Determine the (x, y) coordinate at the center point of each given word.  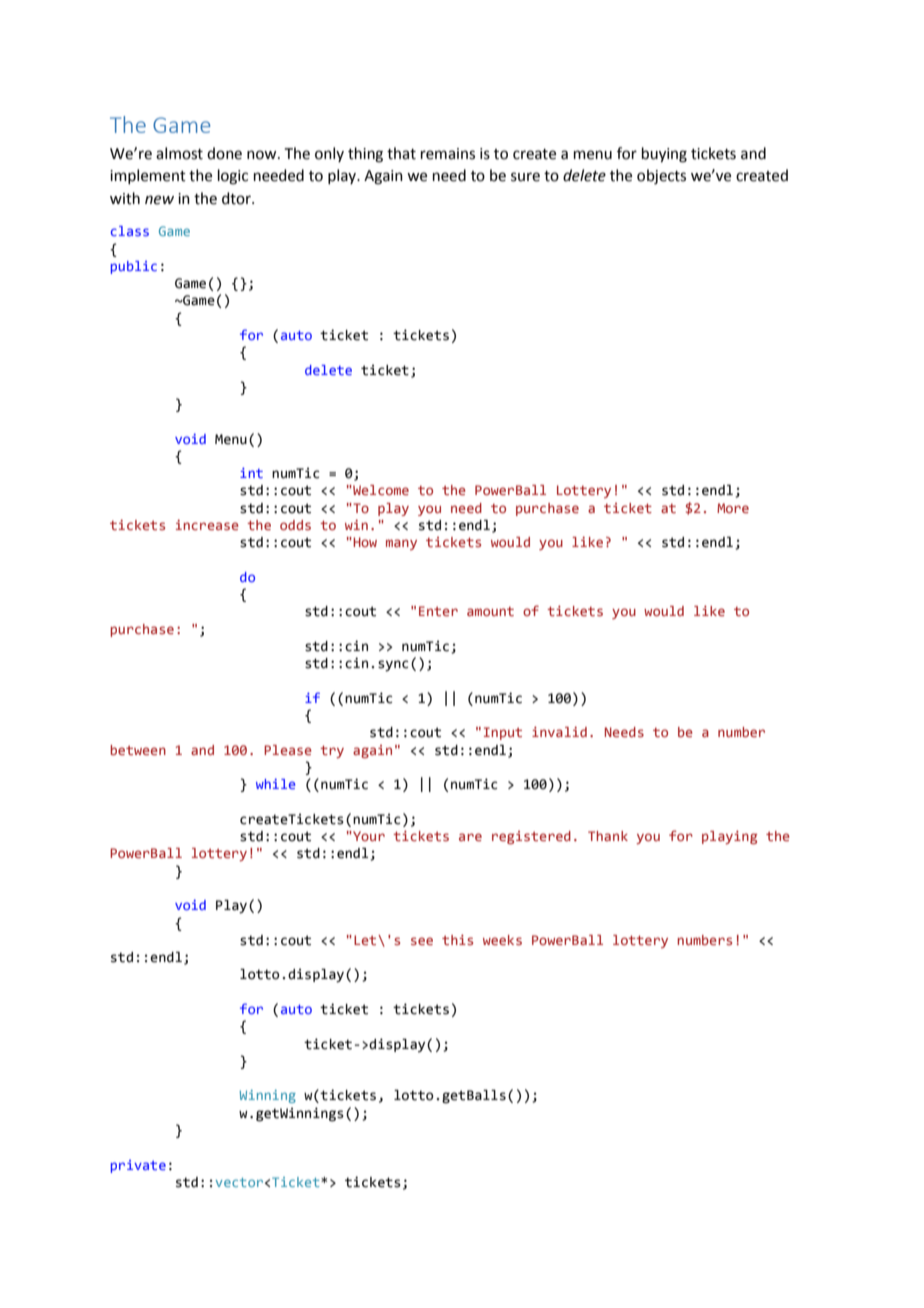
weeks (502, 940)
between (138, 750)
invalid (559, 731)
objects (661, 177)
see (422, 941)
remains (448, 154)
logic (233, 177)
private (138, 1166)
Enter (438, 611)
